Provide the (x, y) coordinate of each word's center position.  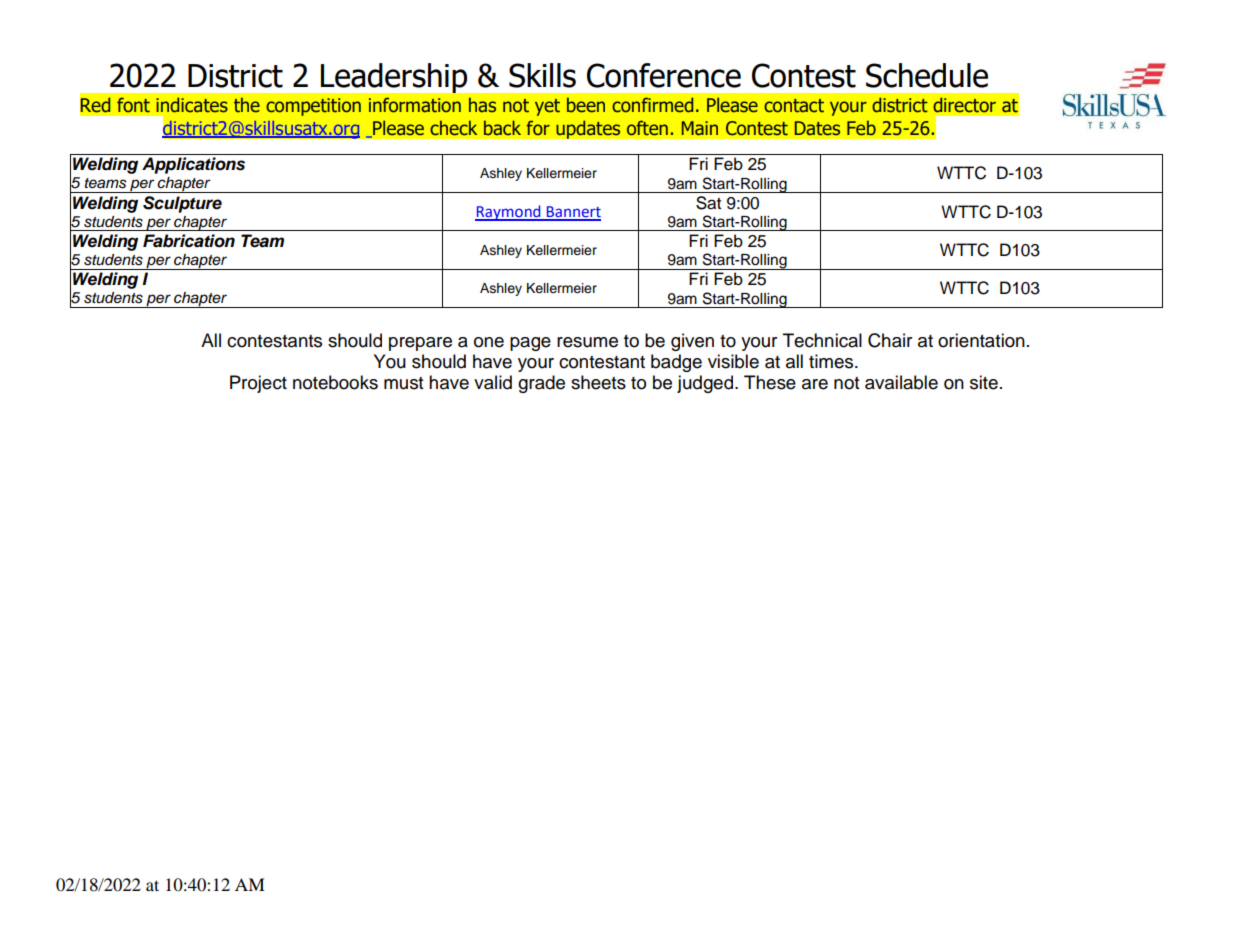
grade (541, 384)
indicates (192, 105)
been (586, 105)
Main (700, 128)
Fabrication (189, 241)
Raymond (509, 213)
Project (258, 384)
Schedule (927, 75)
